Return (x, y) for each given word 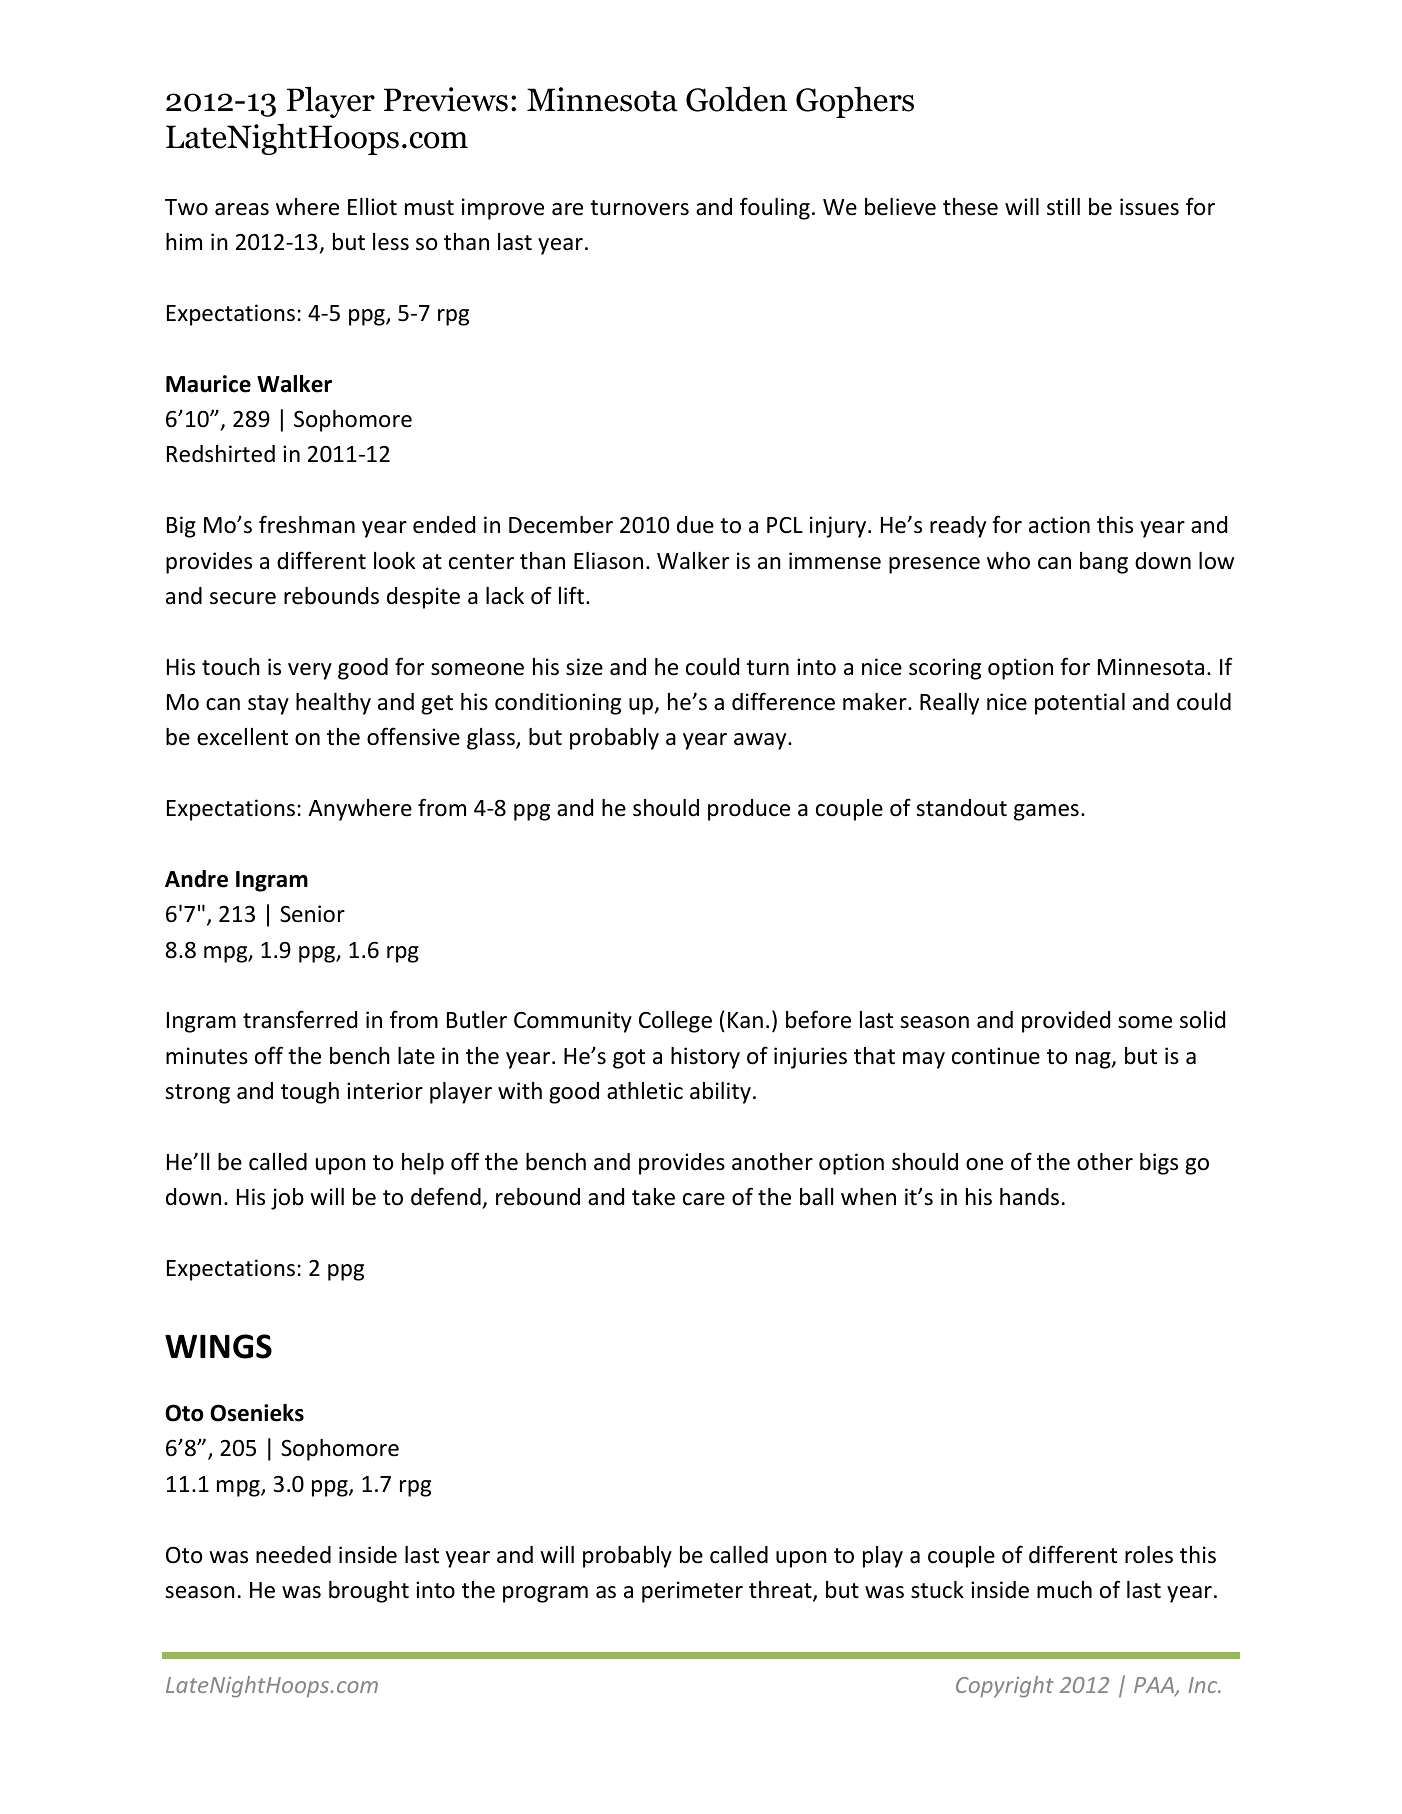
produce (749, 810)
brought (369, 1592)
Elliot (372, 207)
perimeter (692, 1592)
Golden (736, 99)
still (1063, 207)
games (1046, 812)
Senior (312, 914)
